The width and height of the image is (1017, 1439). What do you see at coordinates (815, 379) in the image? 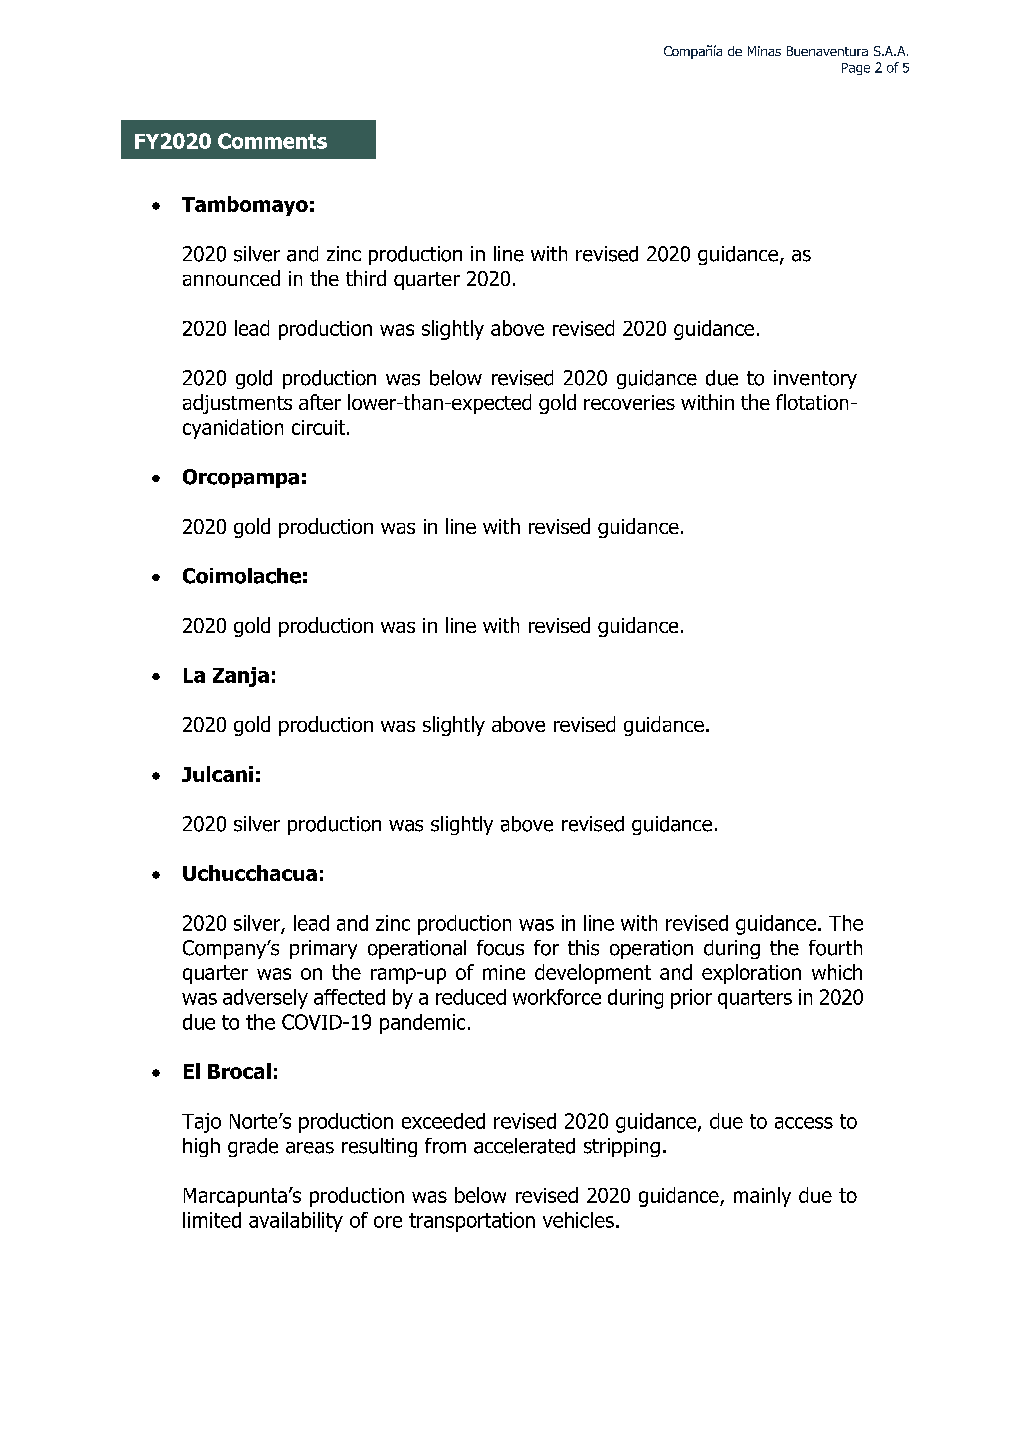
I see `inventory` at bounding box center [815, 379].
